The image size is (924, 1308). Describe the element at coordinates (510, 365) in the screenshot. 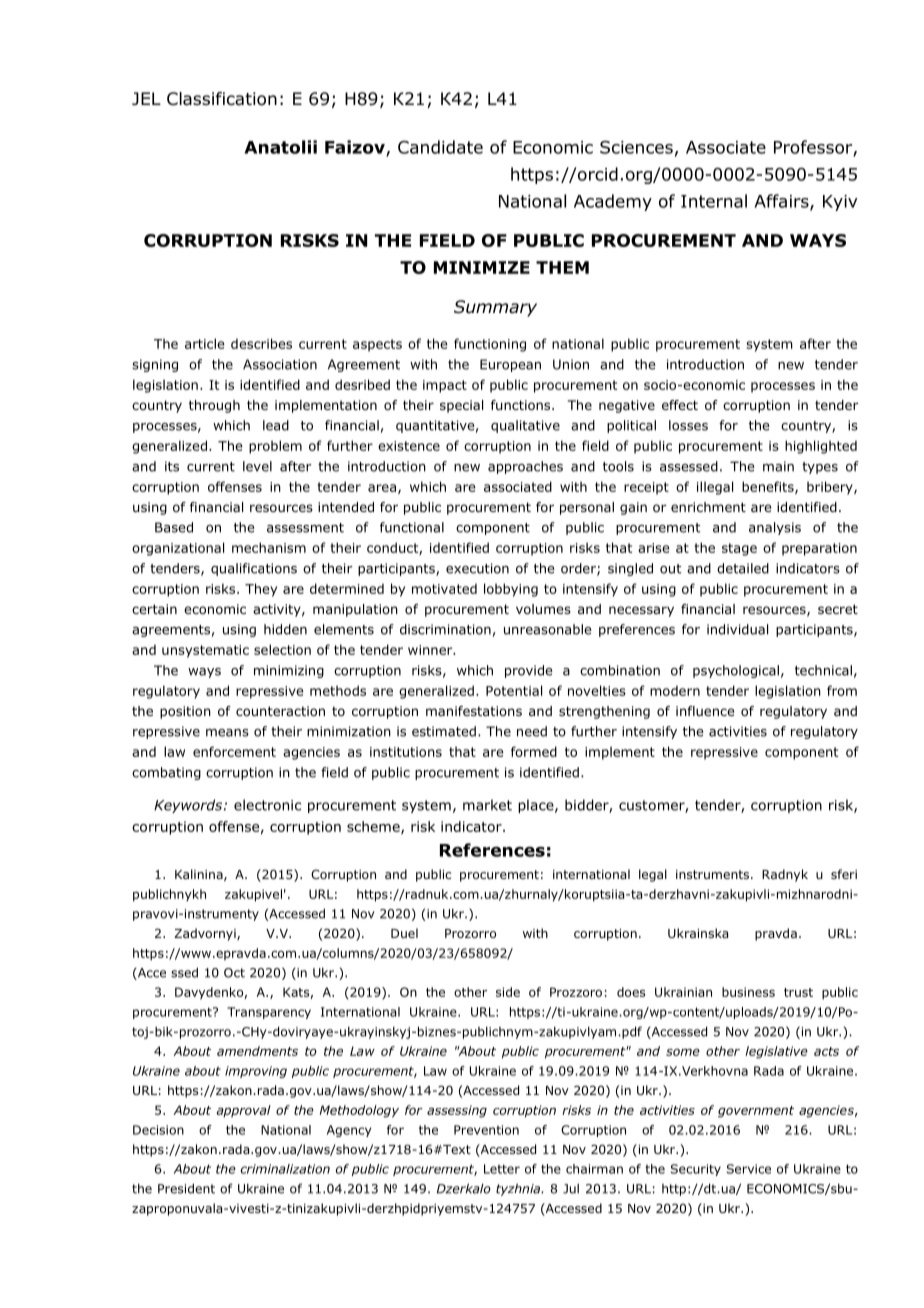

I see `European` at that location.
